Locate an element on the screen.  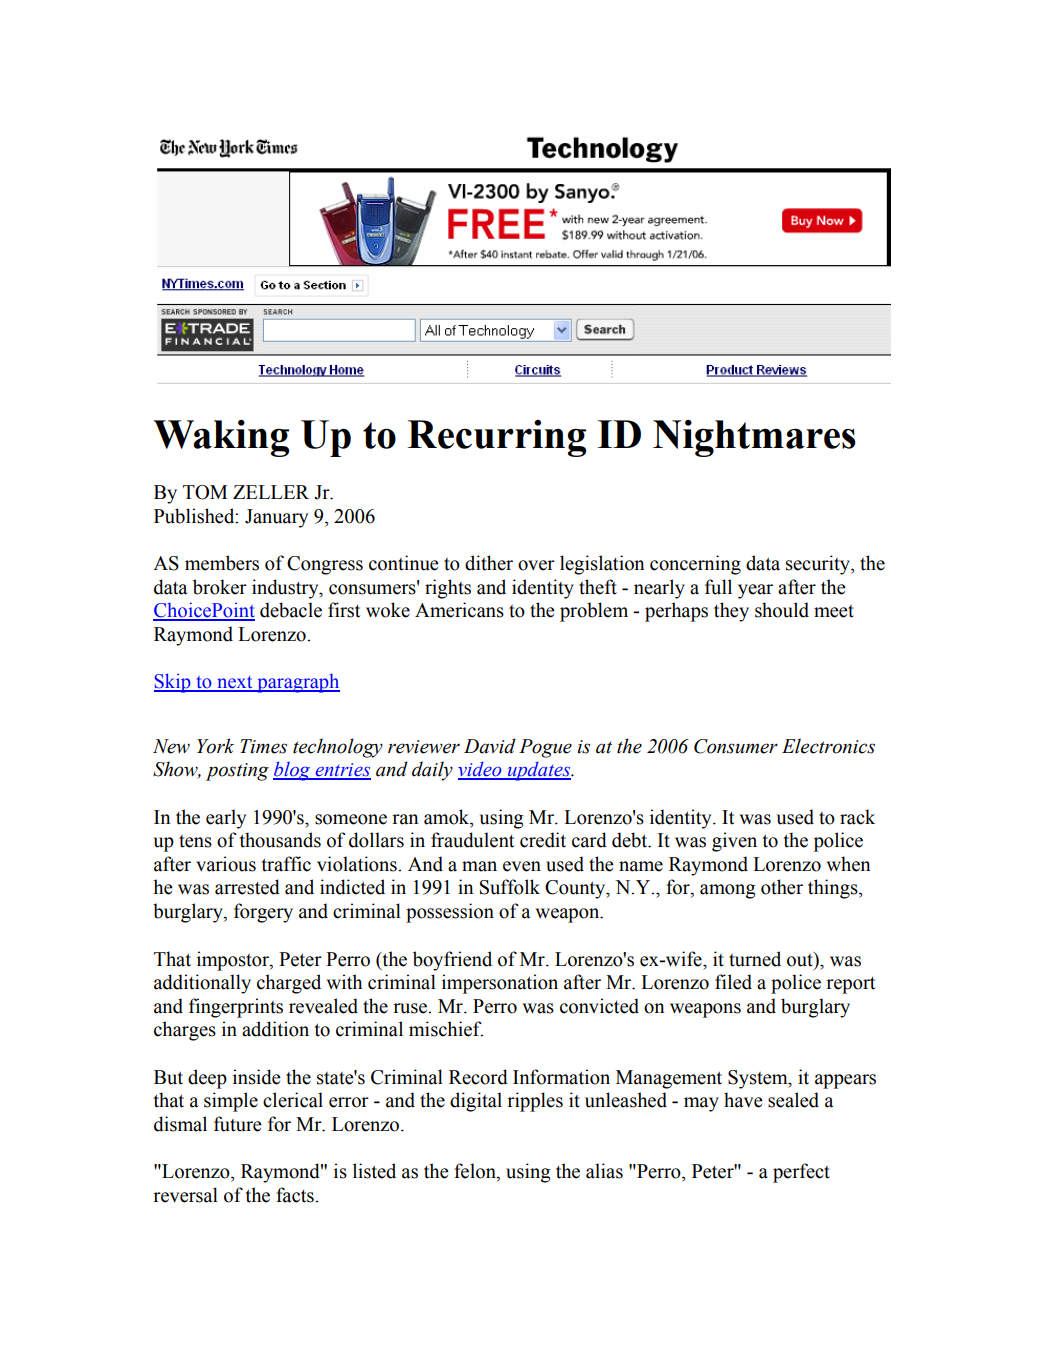
Waking is located at coordinates (221, 438).
